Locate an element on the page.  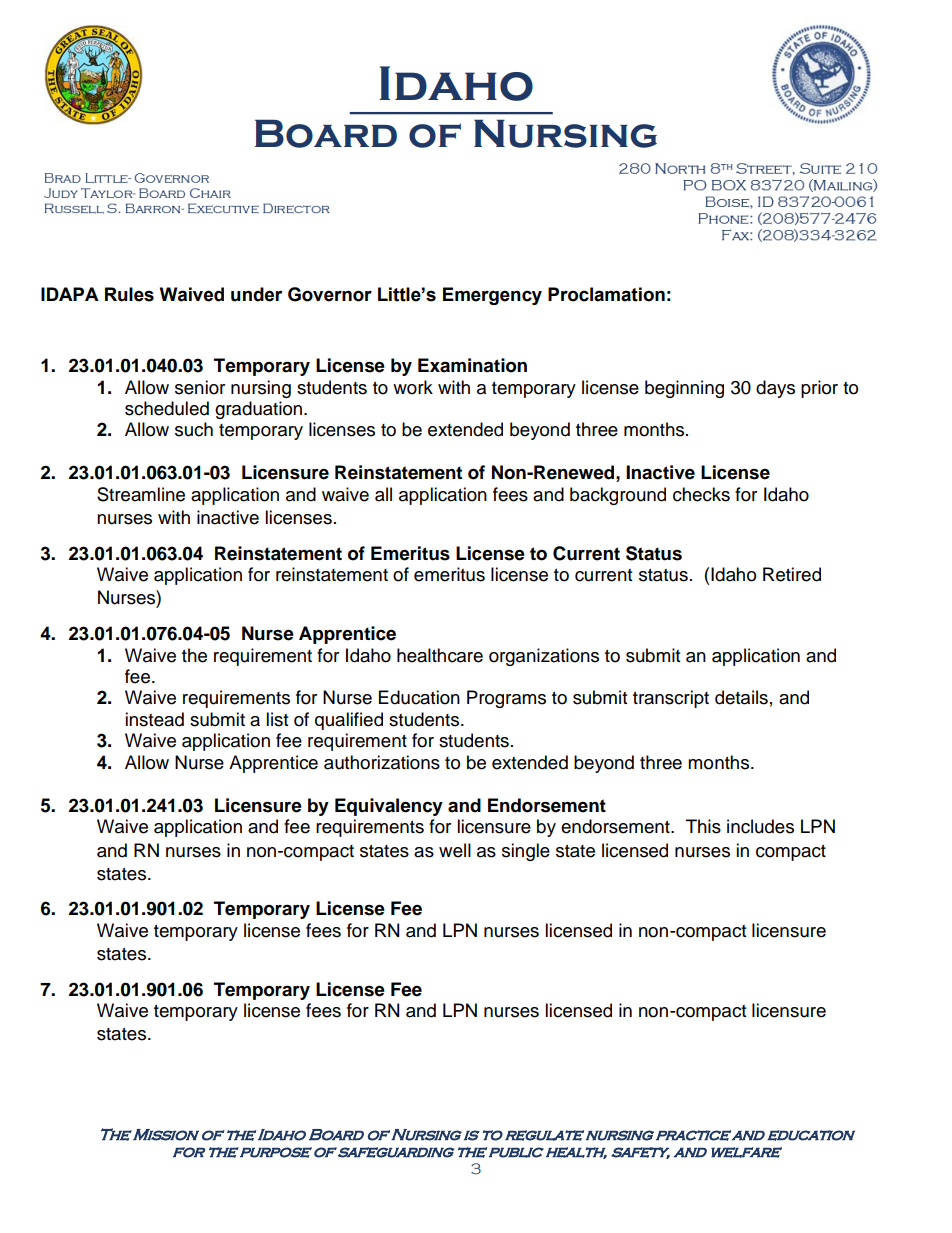
instead is located at coordinates (154, 719).
